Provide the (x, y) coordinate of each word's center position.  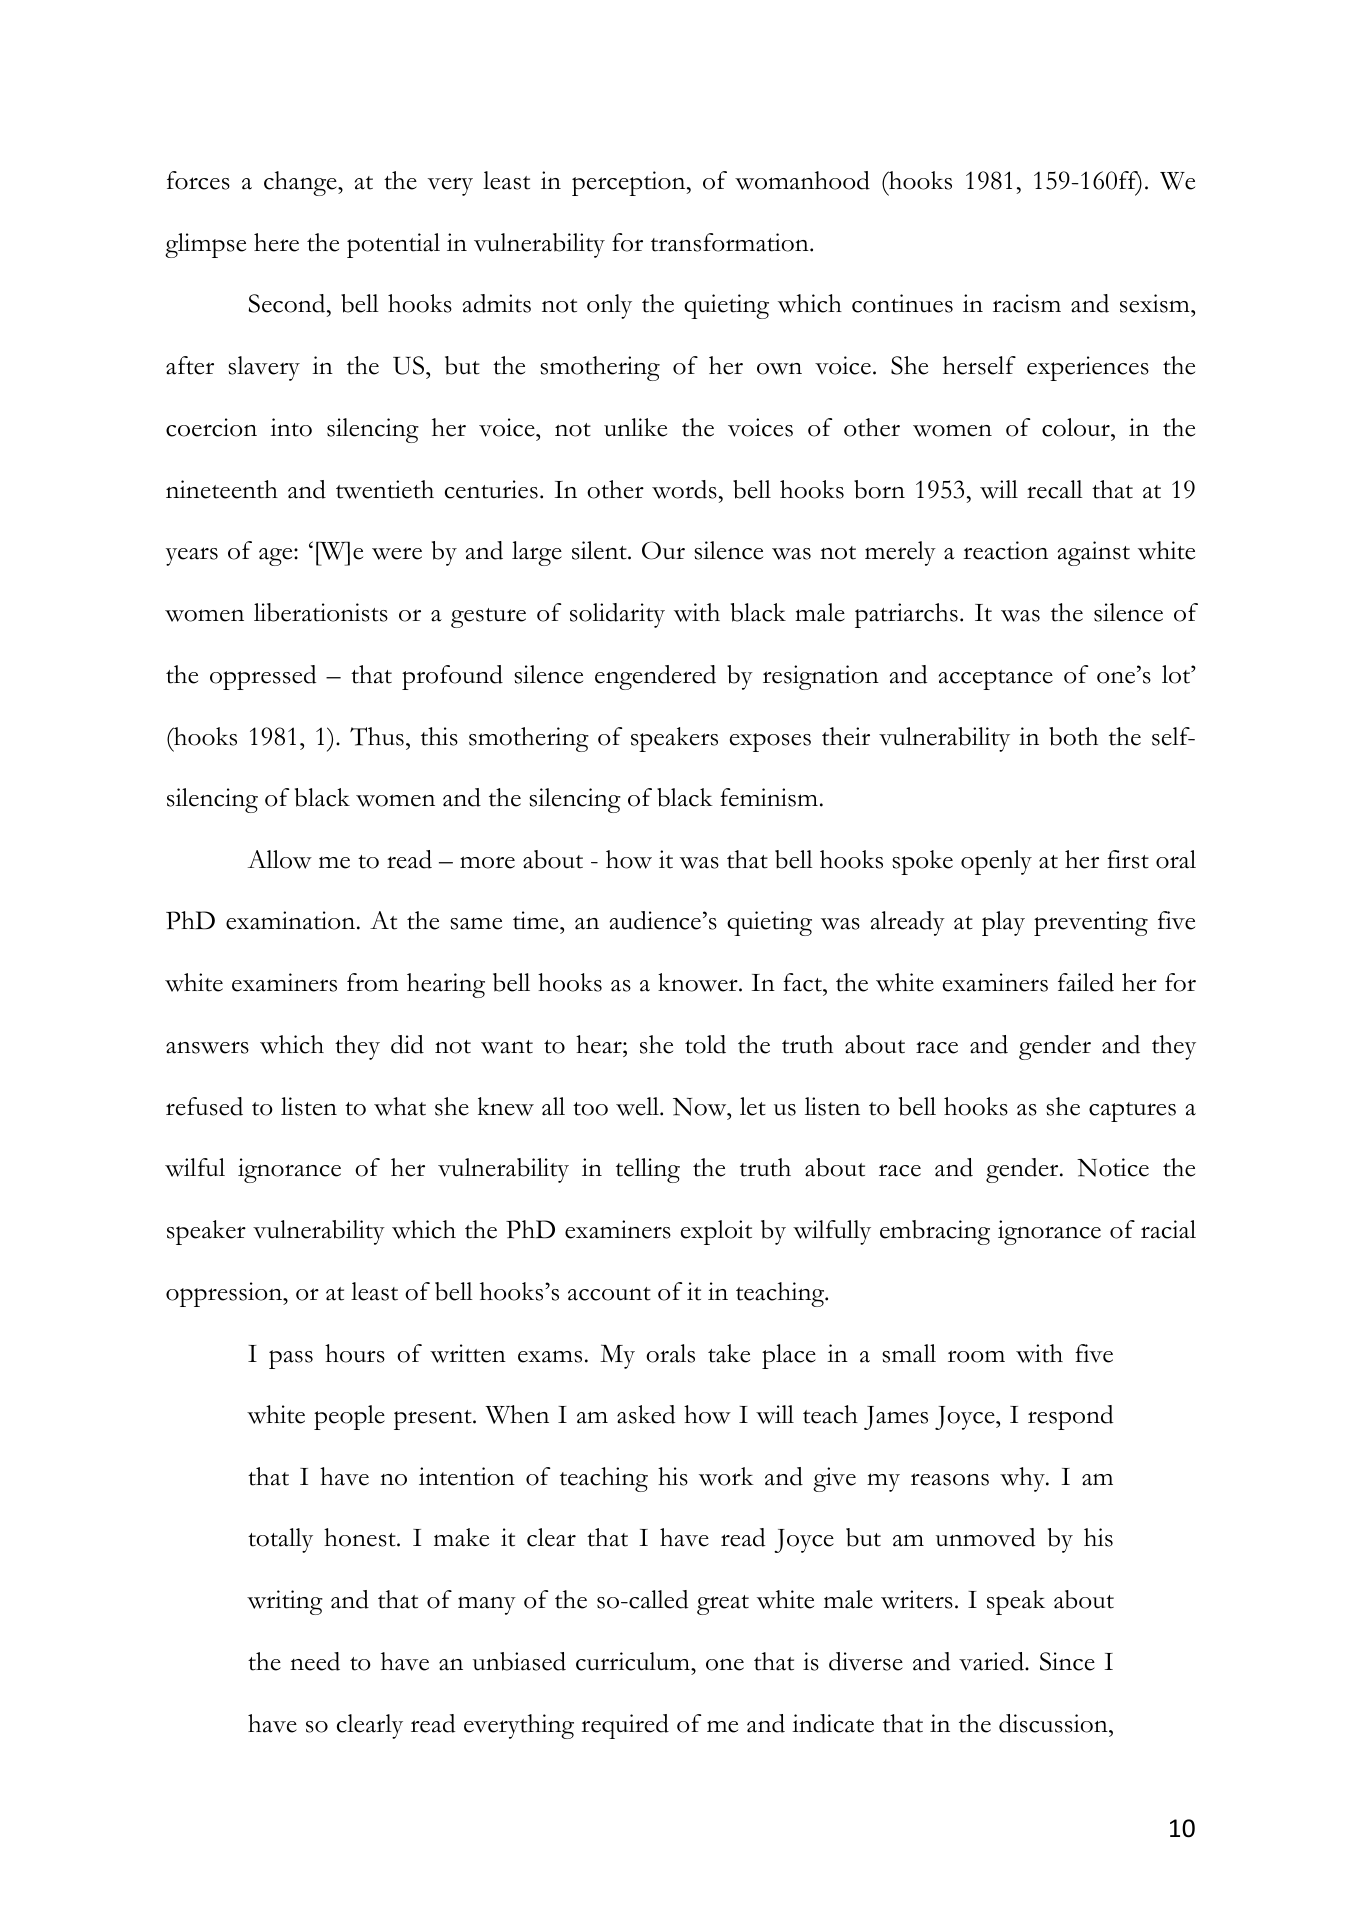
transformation (731, 242)
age (277, 557)
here (276, 242)
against (1094, 553)
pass (291, 1359)
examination (292, 920)
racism (1027, 303)
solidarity (617, 615)
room (976, 1356)
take (729, 1353)
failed (1086, 982)
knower (699, 982)
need (315, 1661)
